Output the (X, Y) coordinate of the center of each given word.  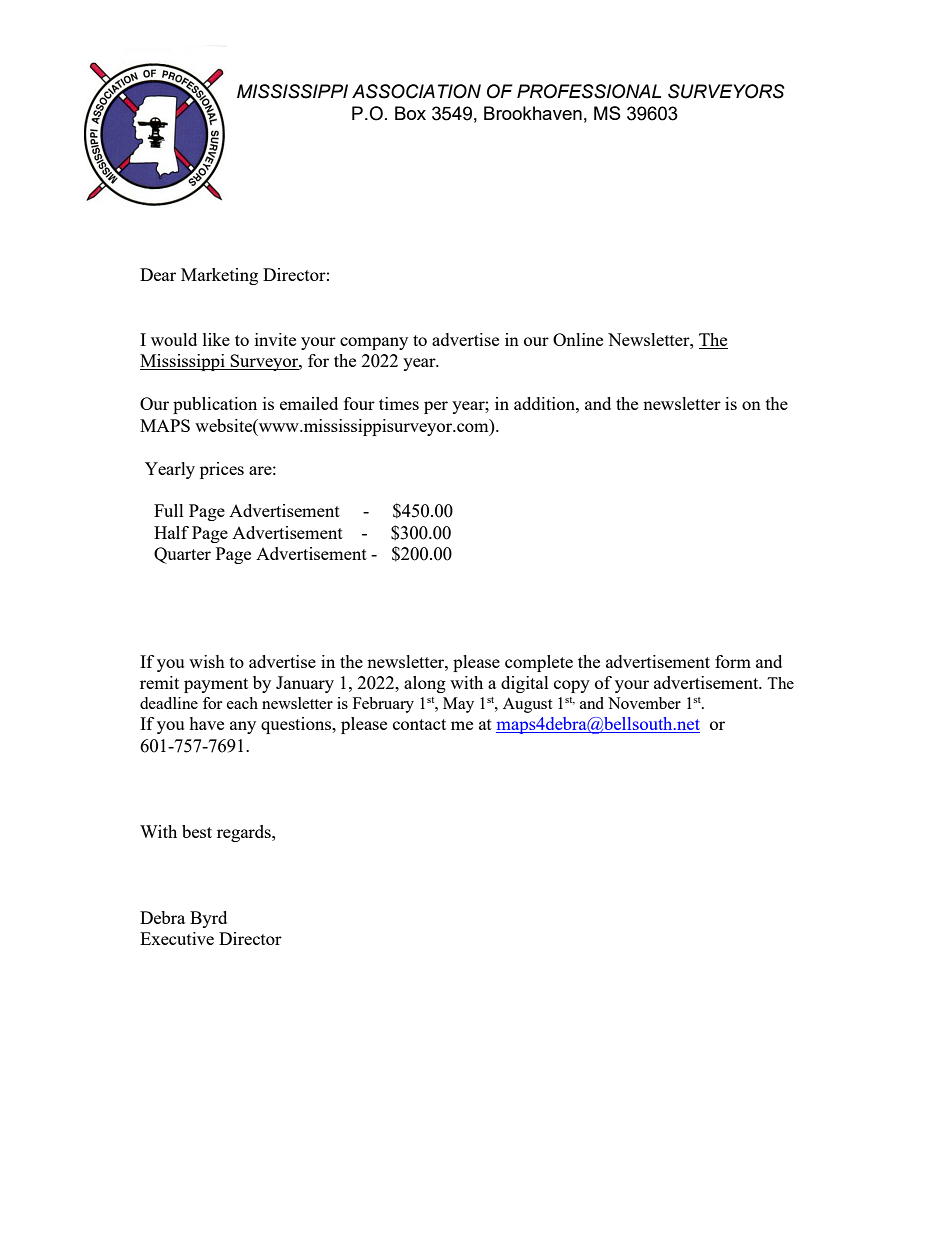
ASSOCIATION (416, 91)
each (242, 703)
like (216, 339)
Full (169, 510)
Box (410, 113)
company (374, 343)
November (644, 703)
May (458, 705)
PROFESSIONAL (589, 91)
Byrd (208, 919)
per (436, 407)
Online (578, 339)
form (733, 661)
